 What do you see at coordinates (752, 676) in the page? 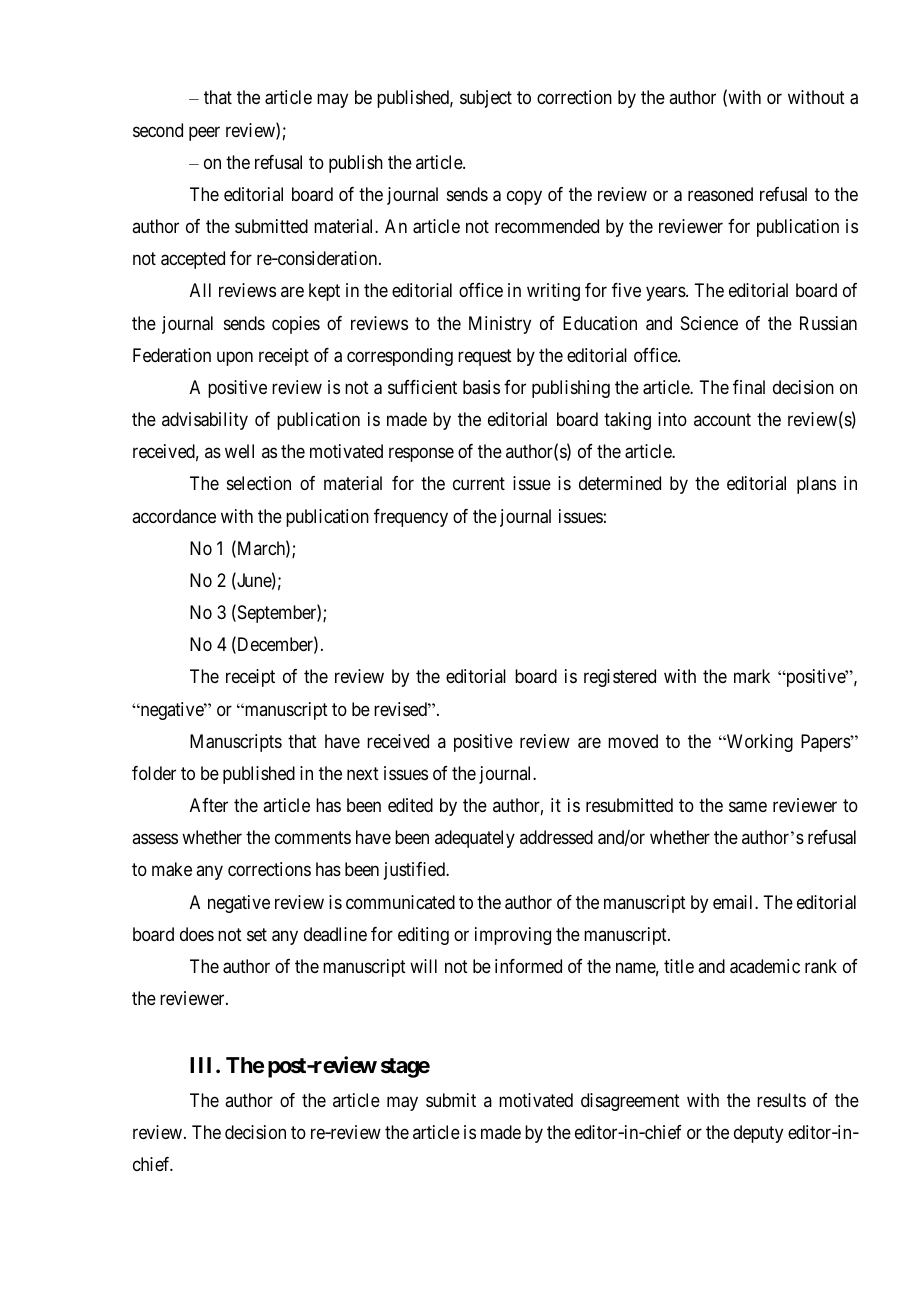
I see `mark` at bounding box center [752, 676].
